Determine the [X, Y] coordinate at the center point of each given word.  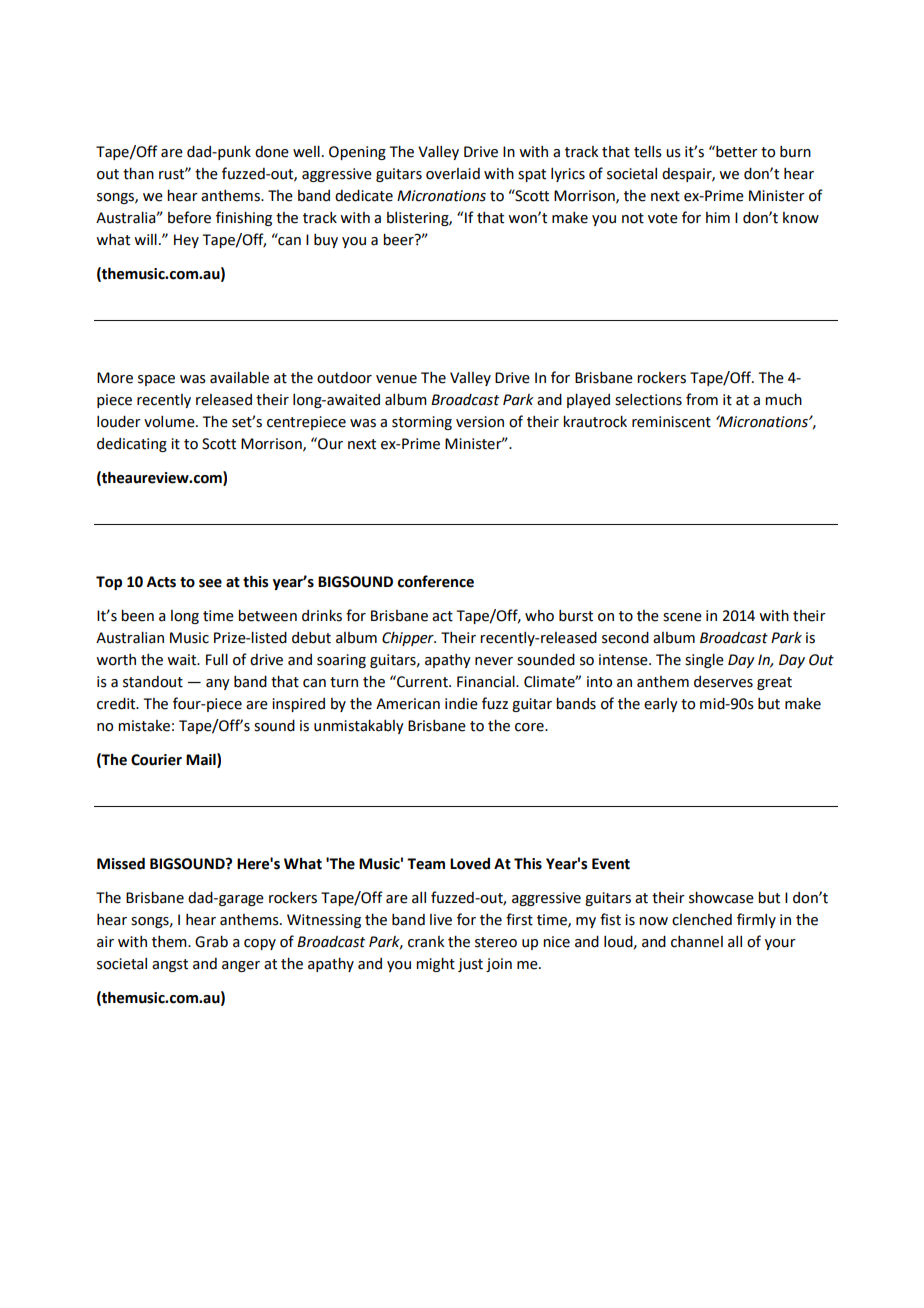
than [138, 174]
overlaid [453, 174]
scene [682, 617]
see [210, 583]
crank [426, 942]
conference [436, 581]
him [718, 217]
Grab [211, 942]
